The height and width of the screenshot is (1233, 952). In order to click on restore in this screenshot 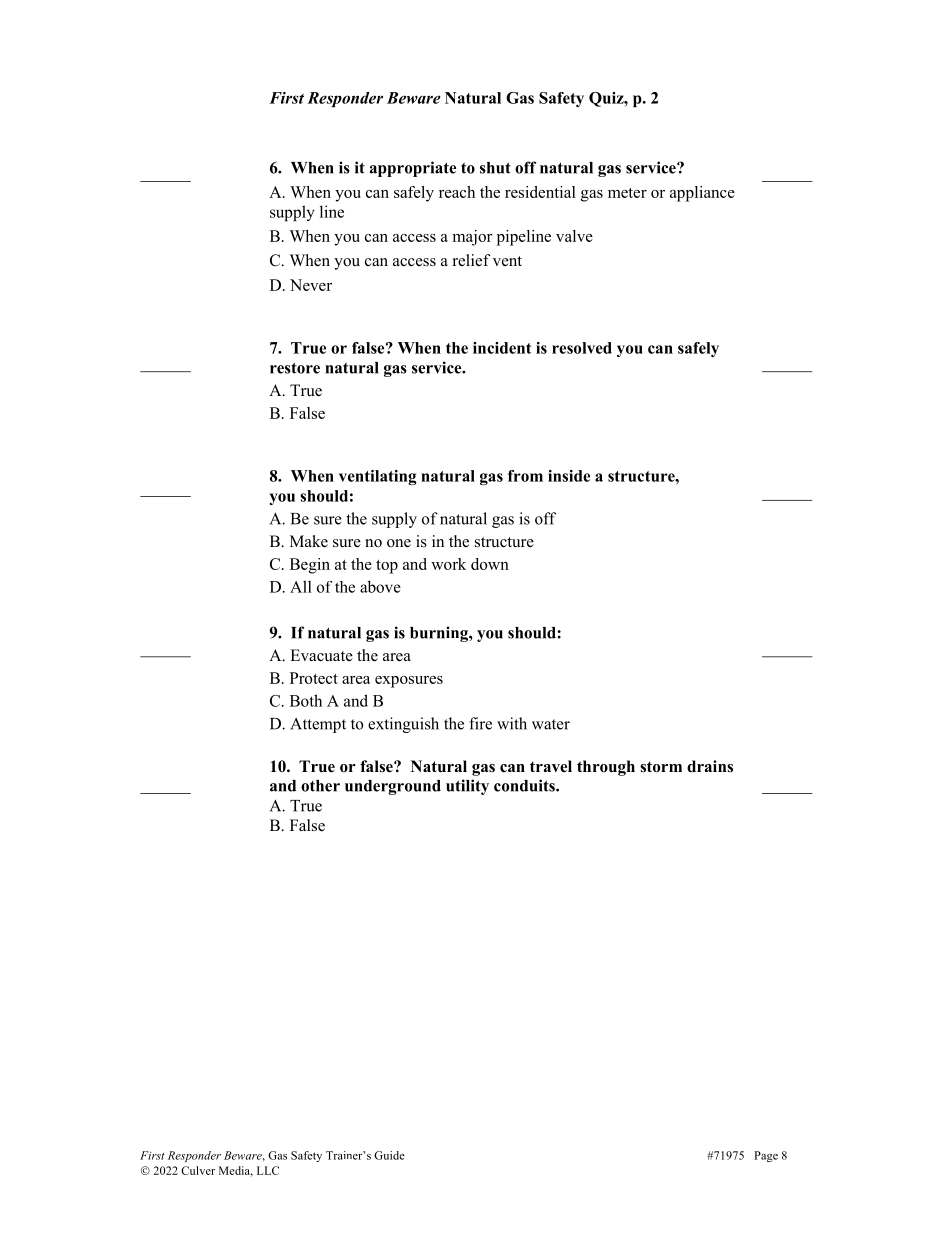, I will do `click(295, 368)`.
